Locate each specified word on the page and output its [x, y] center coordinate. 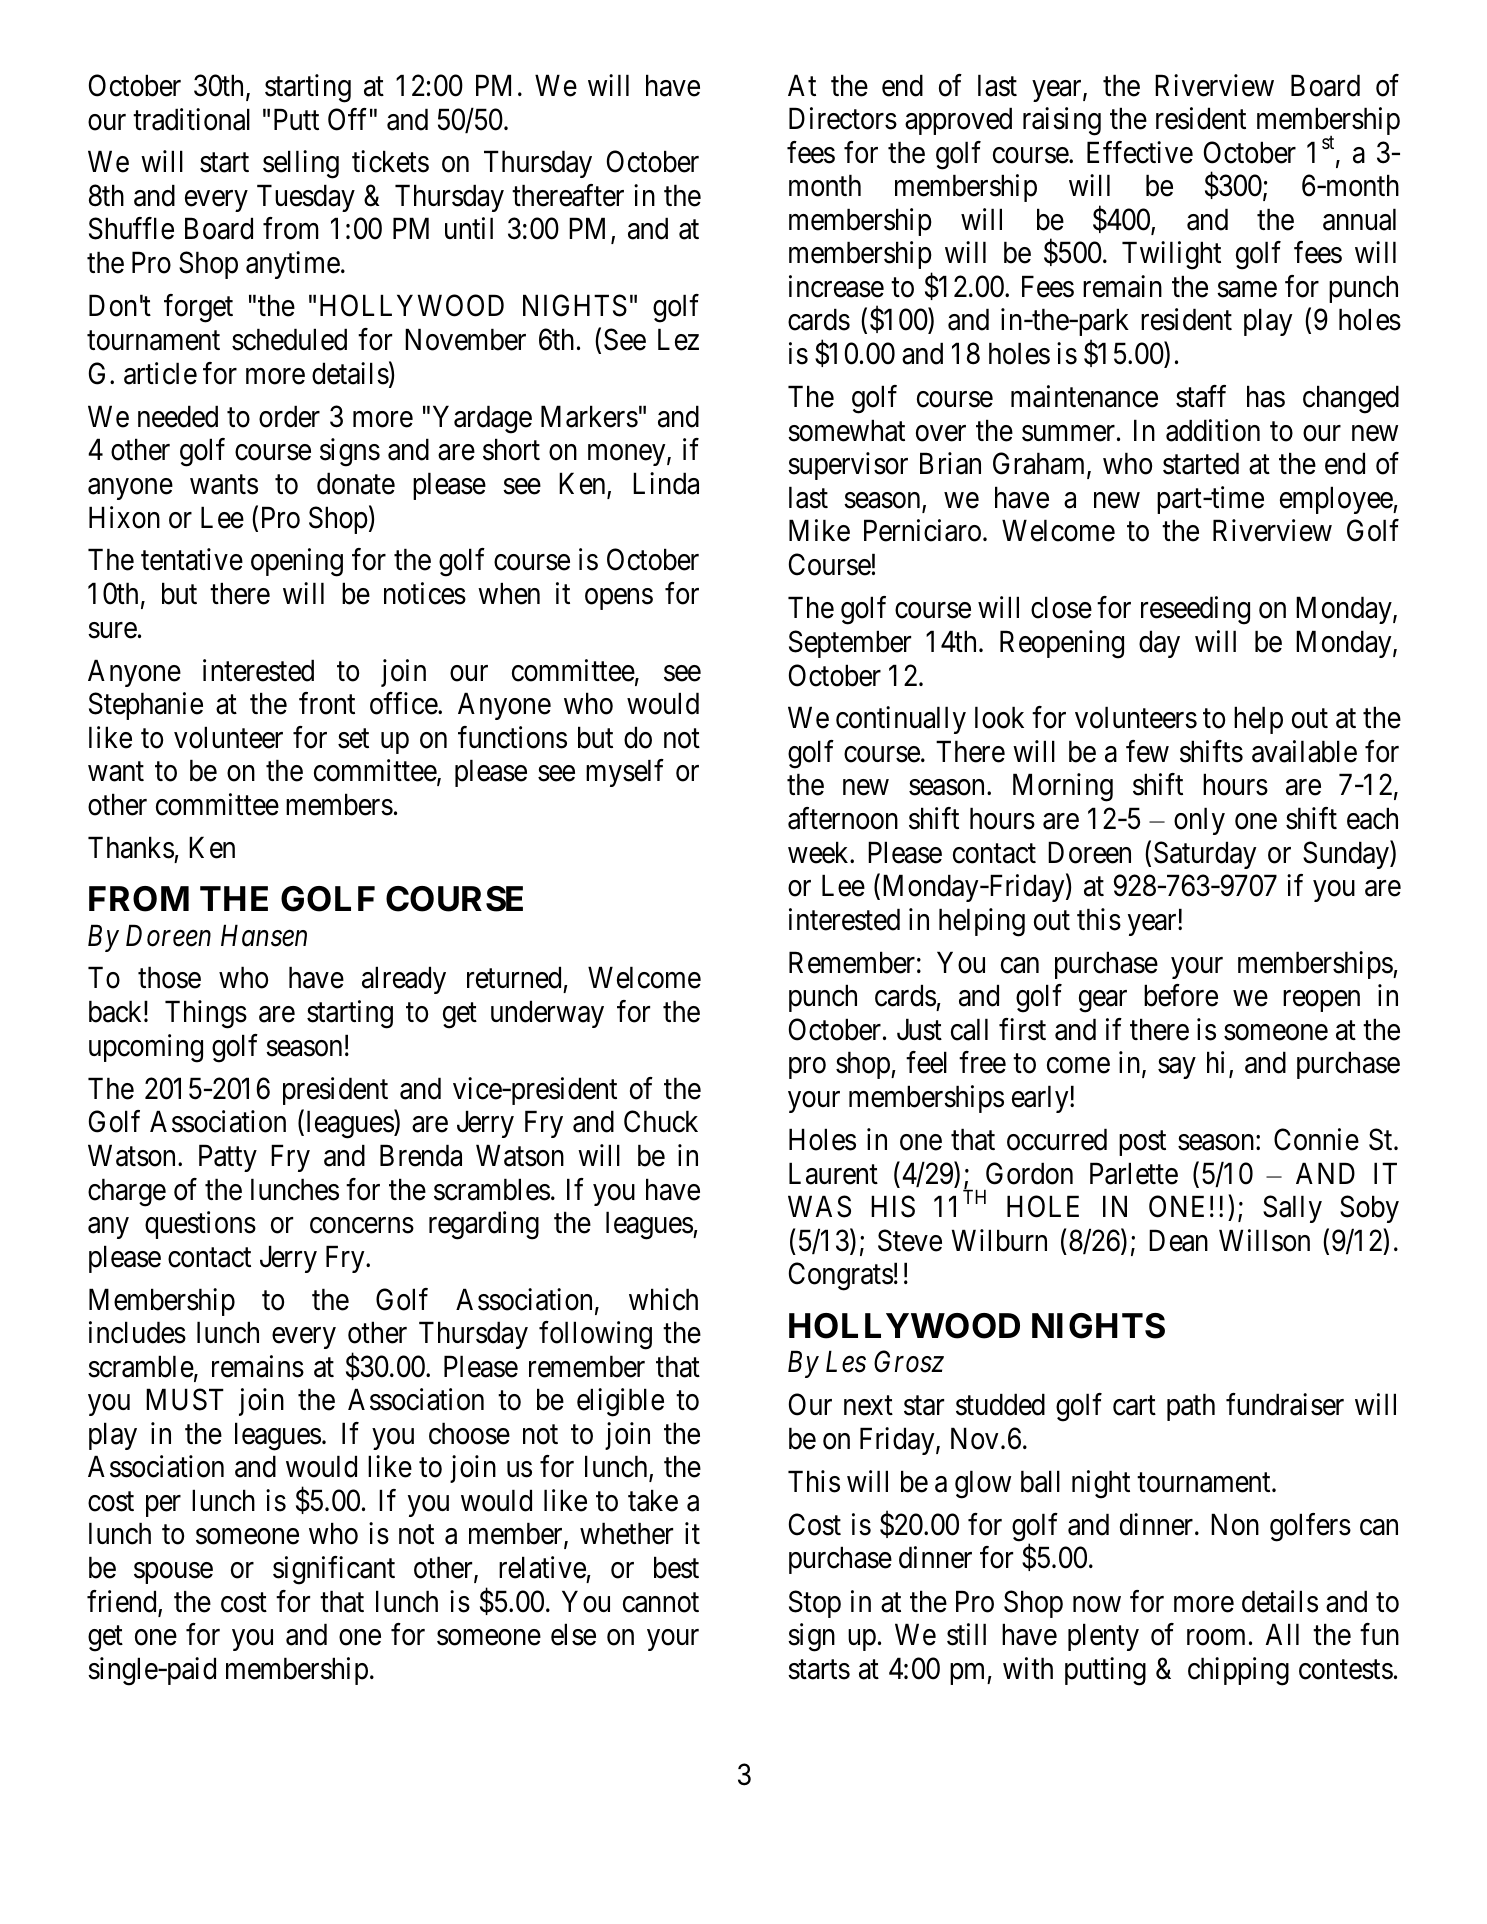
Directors [843, 118]
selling [301, 164]
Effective [1140, 152]
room [1216, 1638]
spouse [173, 1573]
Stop [815, 1604]
